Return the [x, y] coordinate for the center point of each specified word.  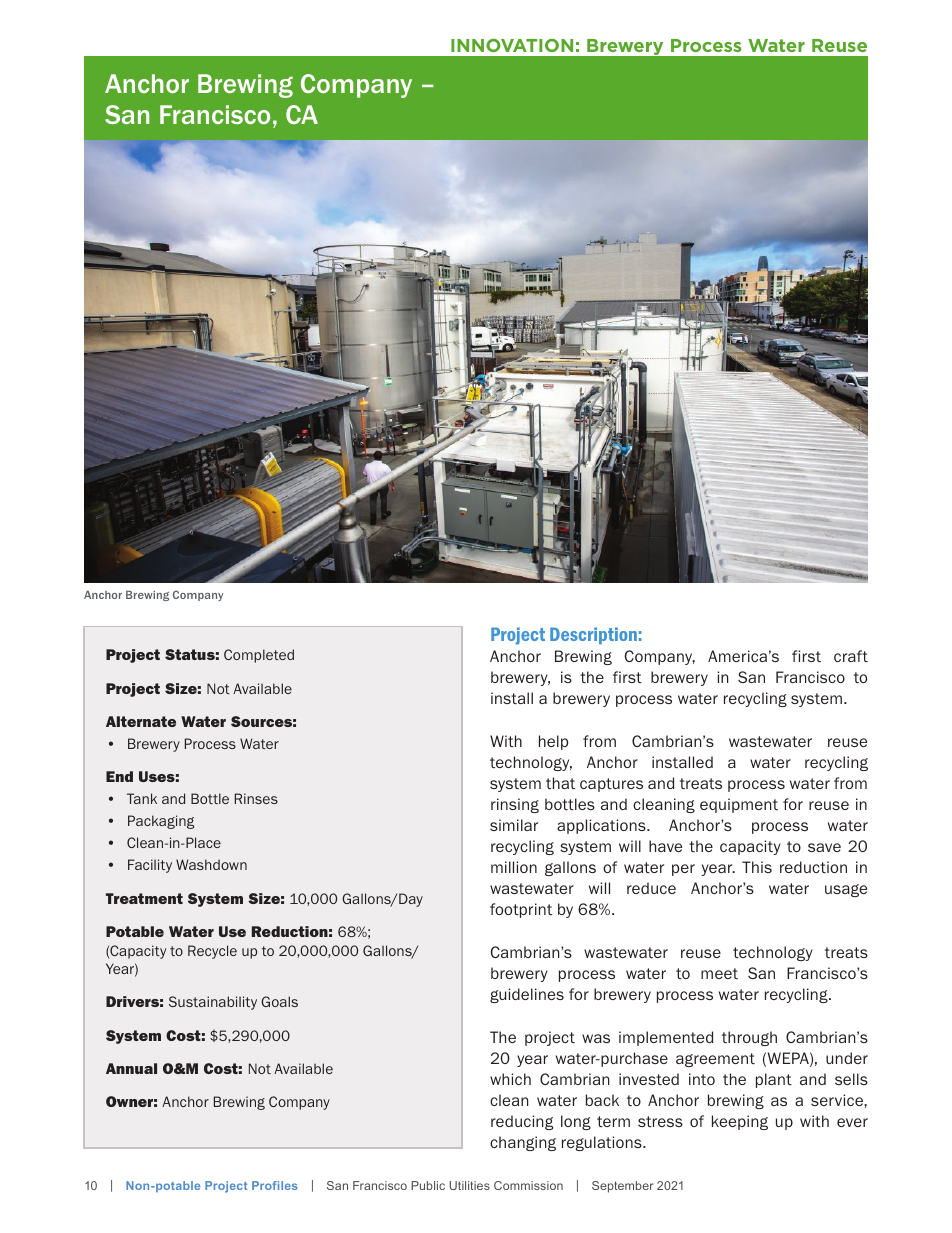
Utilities [469, 1185]
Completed [259, 656]
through [749, 1038]
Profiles [275, 1185]
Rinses [256, 798]
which [510, 1079]
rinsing [515, 805]
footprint [521, 910]
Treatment [144, 898]
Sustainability [213, 1003]
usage [846, 890]
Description [593, 635]
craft [851, 656]
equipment [739, 805]
